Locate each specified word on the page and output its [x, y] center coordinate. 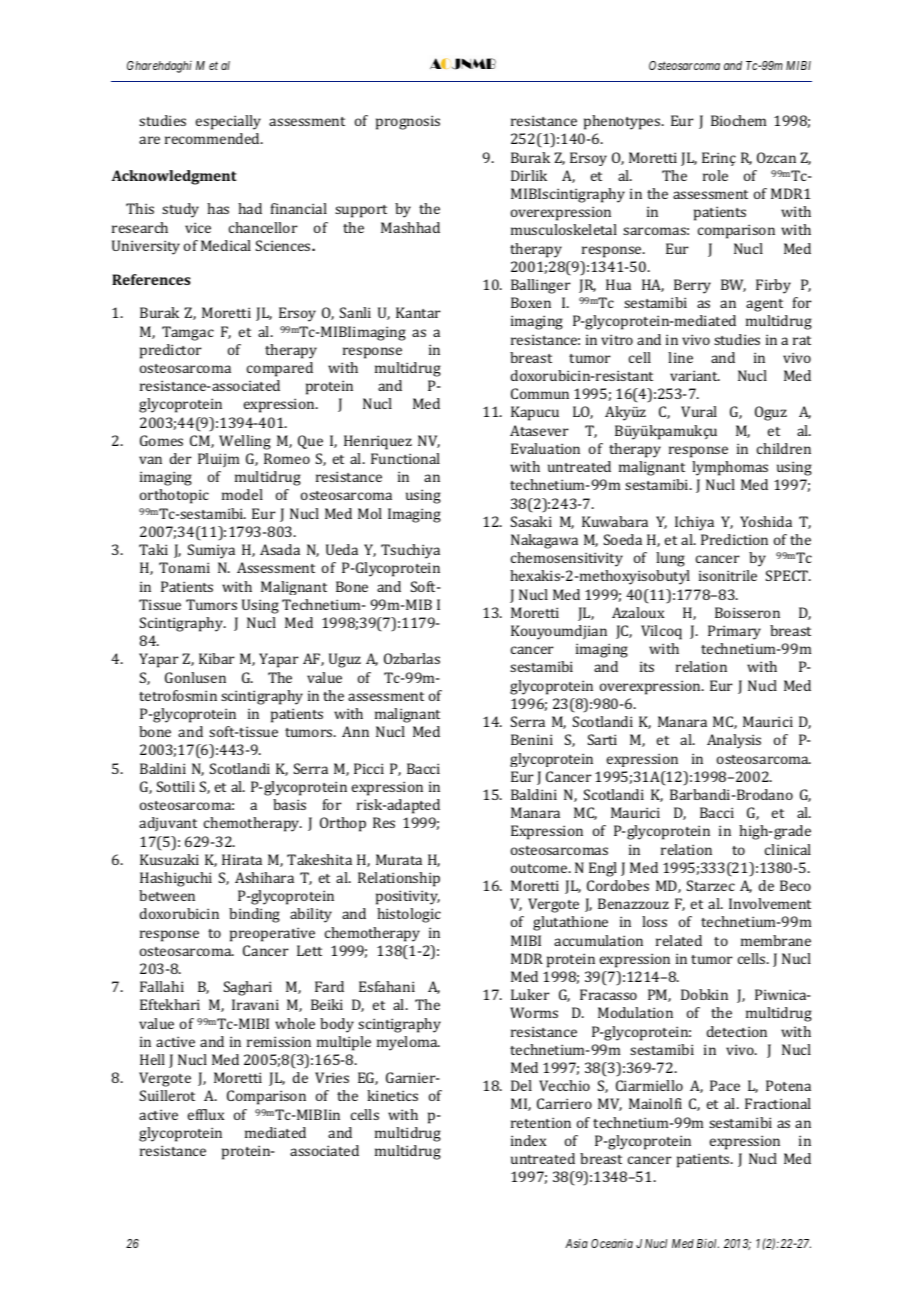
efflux [206, 1114]
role [715, 175]
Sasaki [531, 521]
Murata [399, 859]
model [242, 494]
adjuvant [168, 824]
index [528, 1140]
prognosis [408, 122]
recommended [214, 138]
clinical [788, 849]
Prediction [734, 539]
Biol [708, 1243]
